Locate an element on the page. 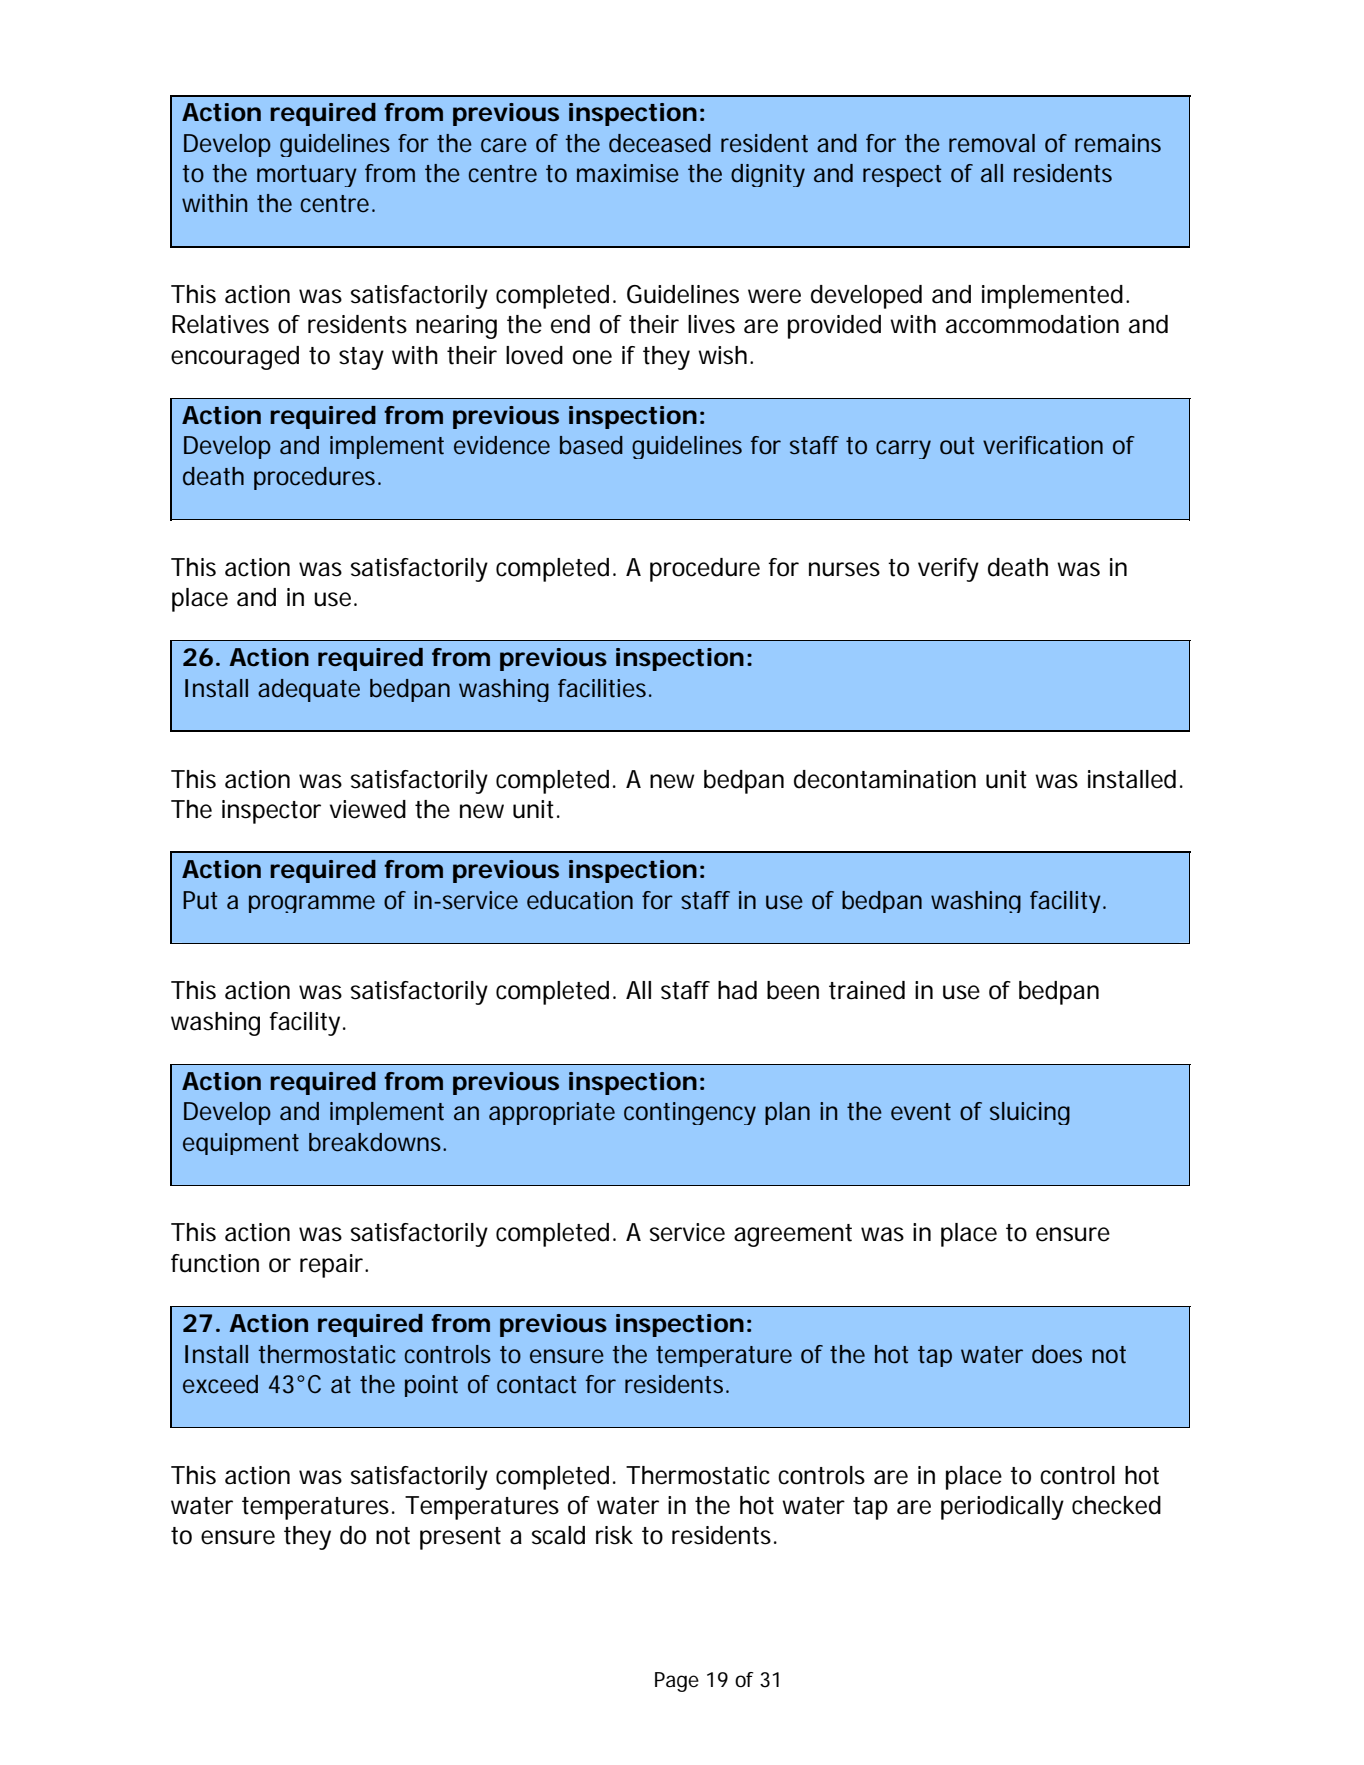  maximise is located at coordinates (628, 173).
